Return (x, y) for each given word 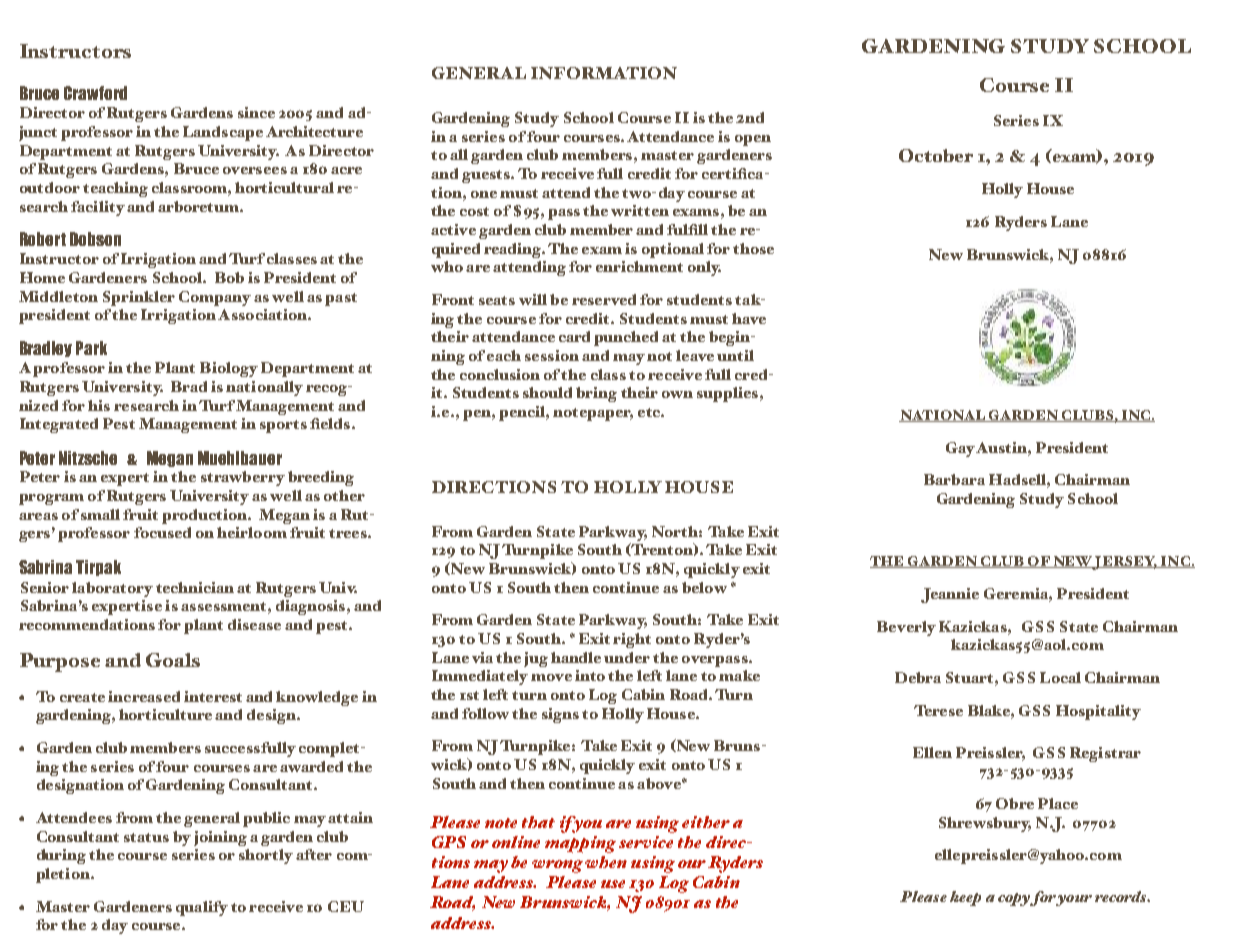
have (749, 318)
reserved (604, 299)
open (753, 140)
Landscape (223, 133)
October (936, 155)
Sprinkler (139, 298)
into (590, 675)
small (100, 514)
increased (144, 696)
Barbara (954, 479)
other (344, 495)
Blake (990, 710)
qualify (202, 908)
